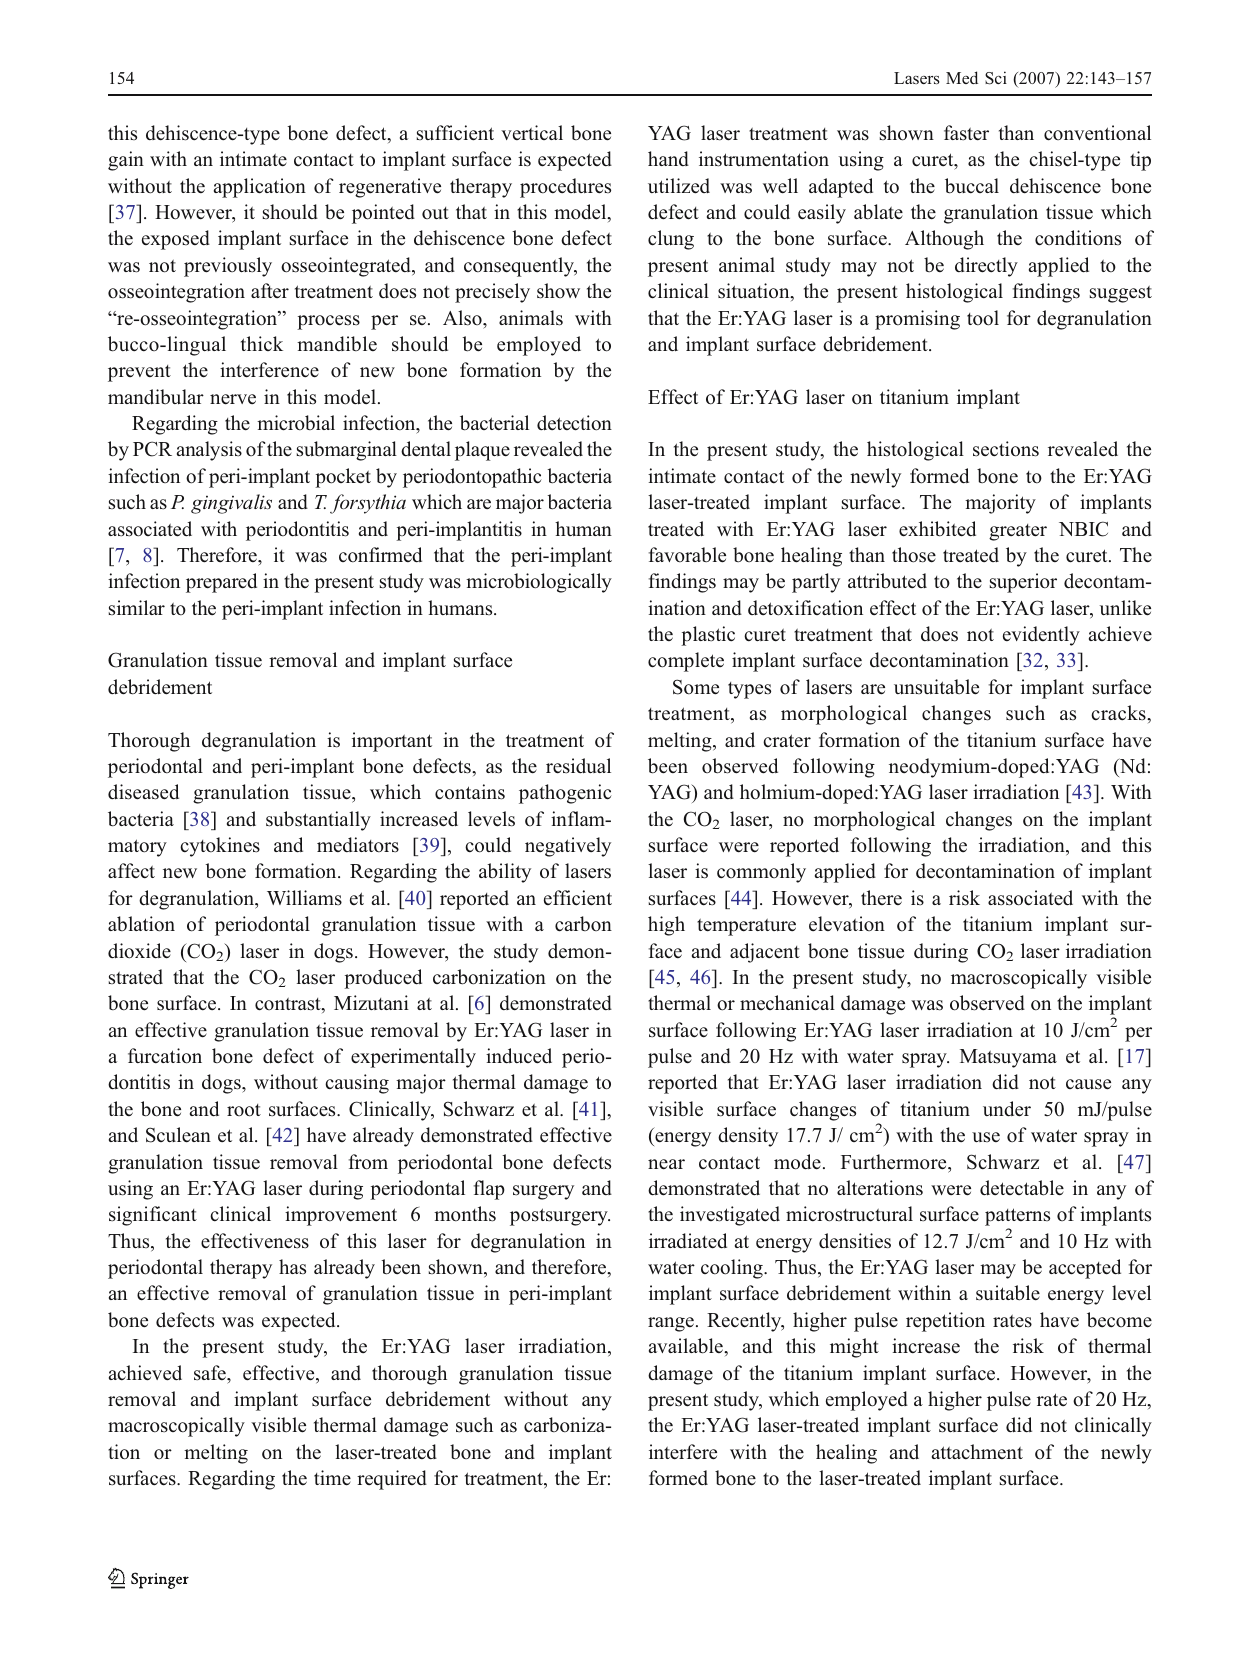 This screenshot has width=1260, height=1675. What do you see at coordinates (668, 158) in the screenshot?
I see `hand` at bounding box center [668, 158].
